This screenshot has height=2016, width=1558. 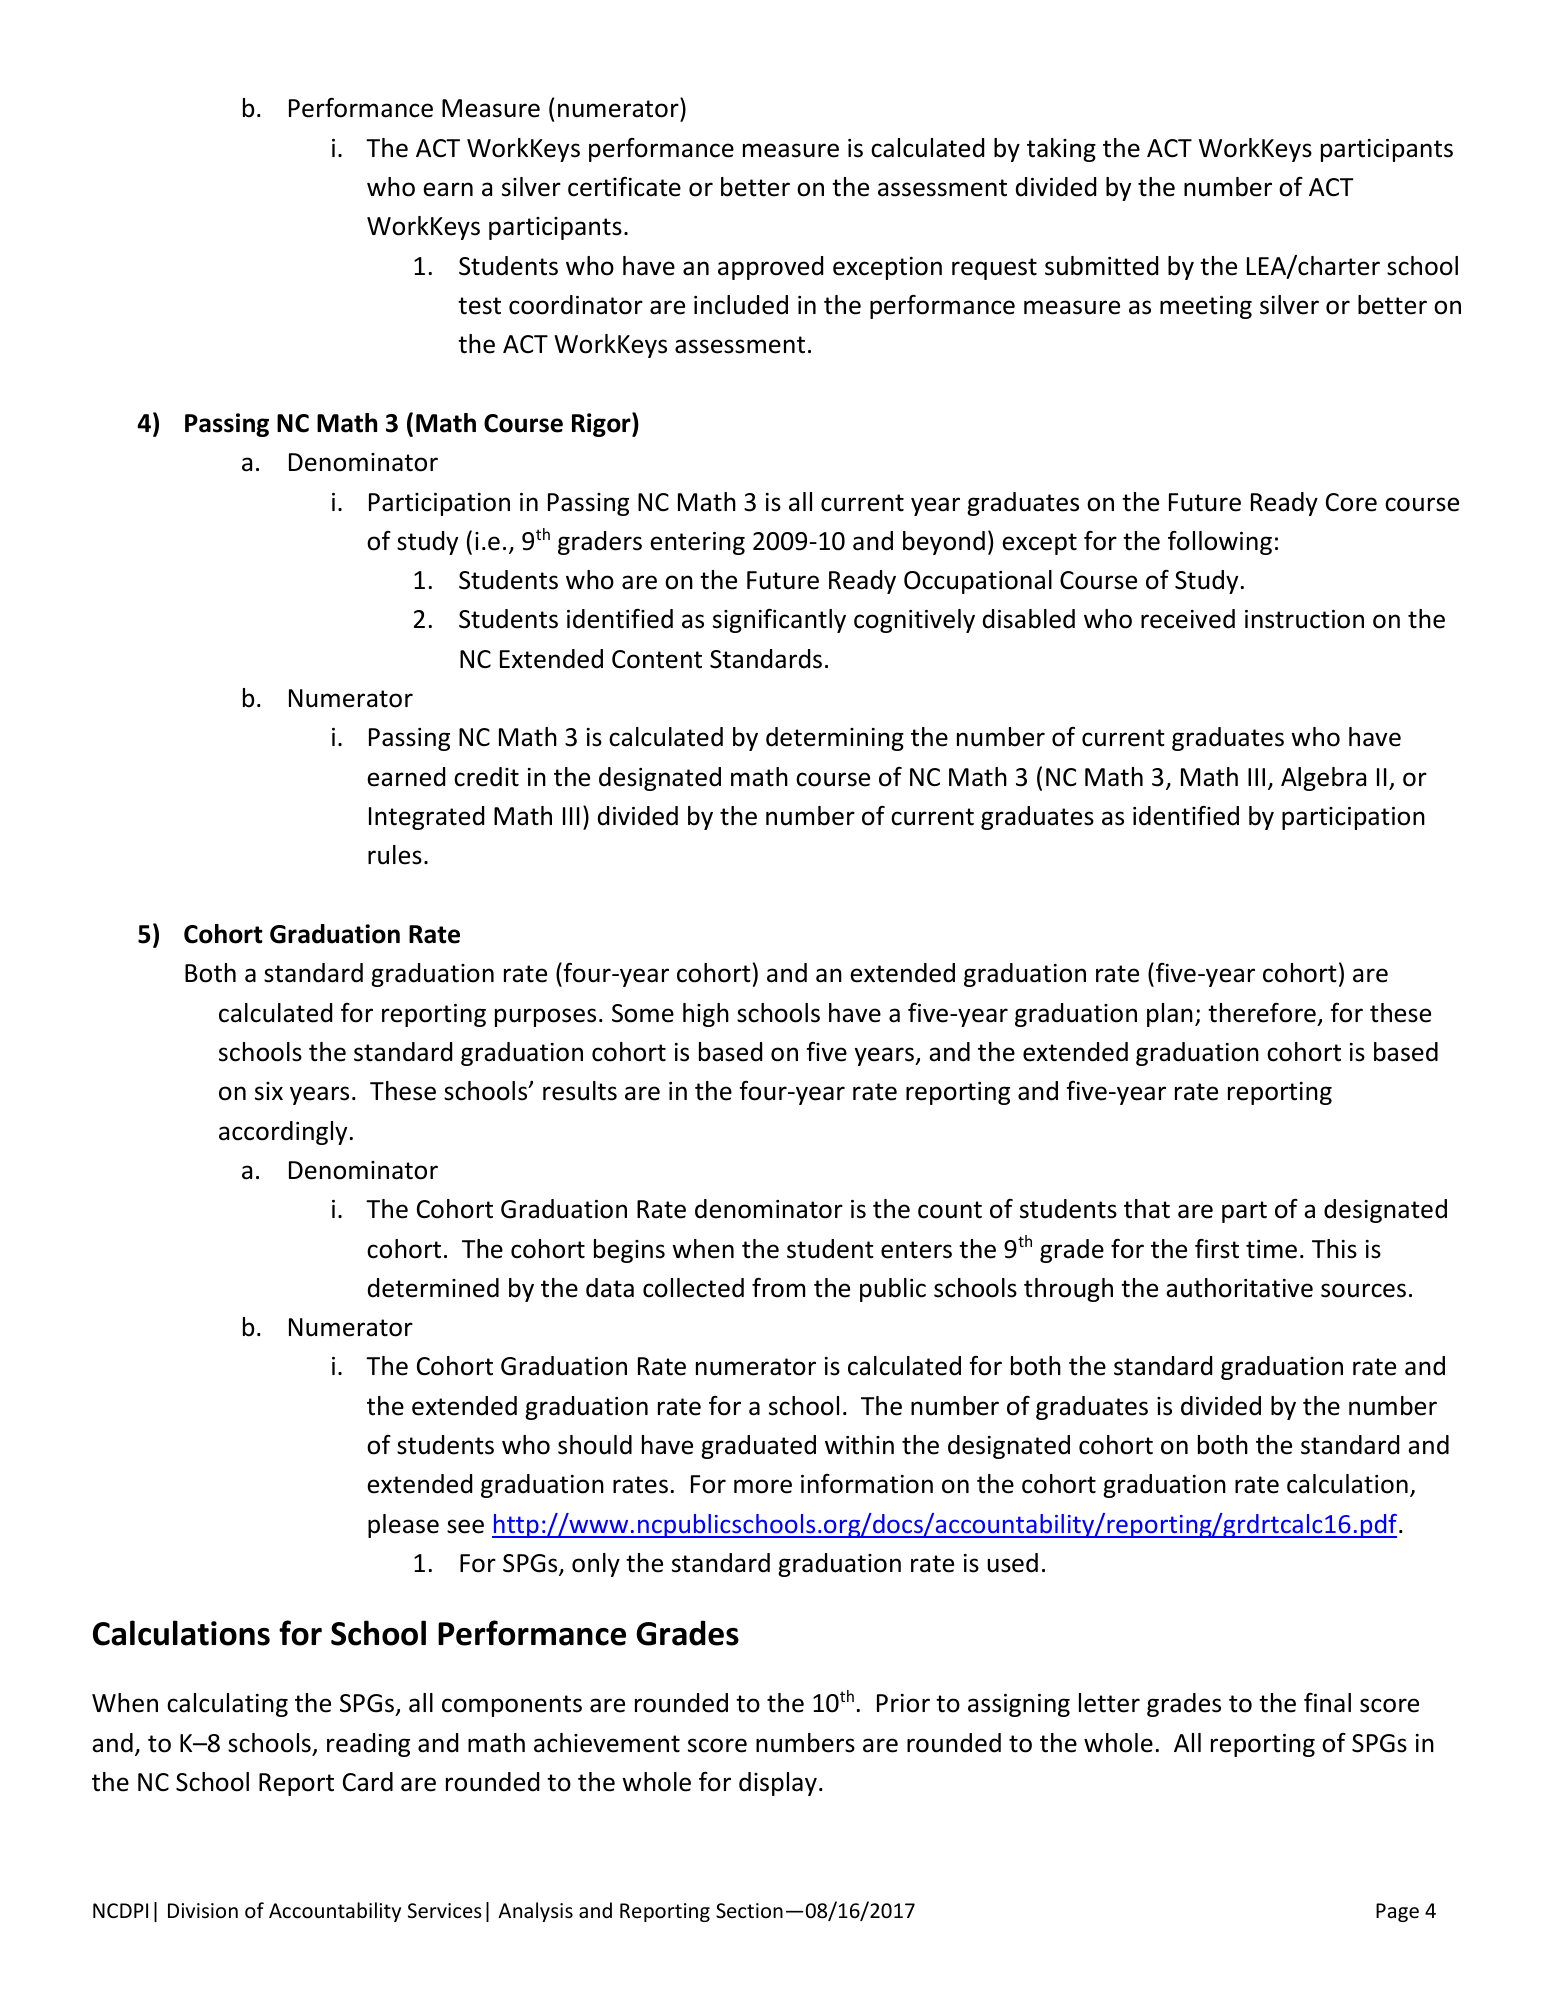 What do you see at coordinates (778, 1784) in the screenshot?
I see `display` at bounding box center [778, 1784].
